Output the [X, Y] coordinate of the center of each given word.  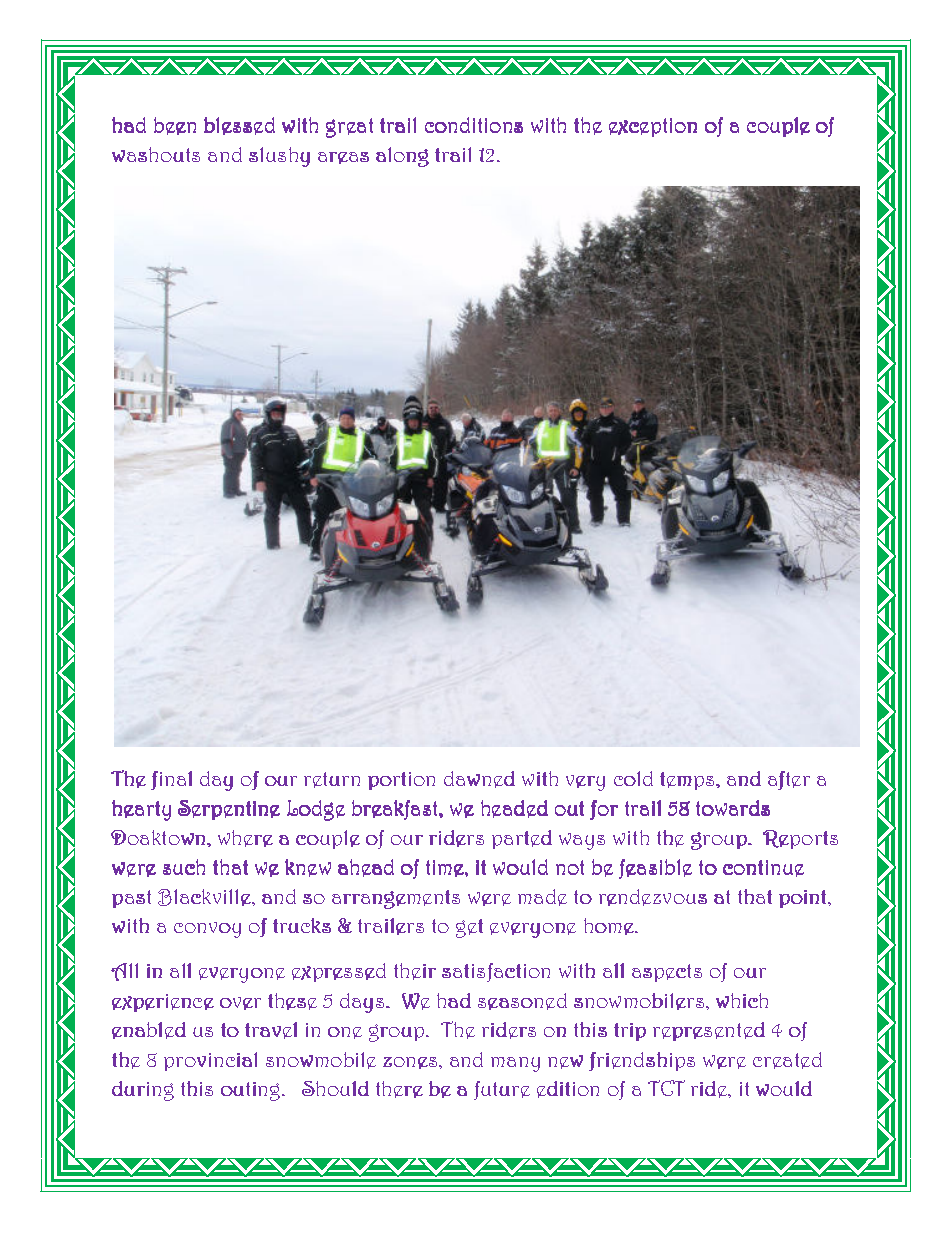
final [171, 780]
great [349, 128]
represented [709, 1031]
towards [733, 808]
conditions [474, 125]
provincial [210, 1061]
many [515, 1064]
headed [514, 809]
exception [653, 127]
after [789, 780]
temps [689, 781]
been [175, 126]
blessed [239, 126]
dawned [479, 779]
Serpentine [229, 810]
